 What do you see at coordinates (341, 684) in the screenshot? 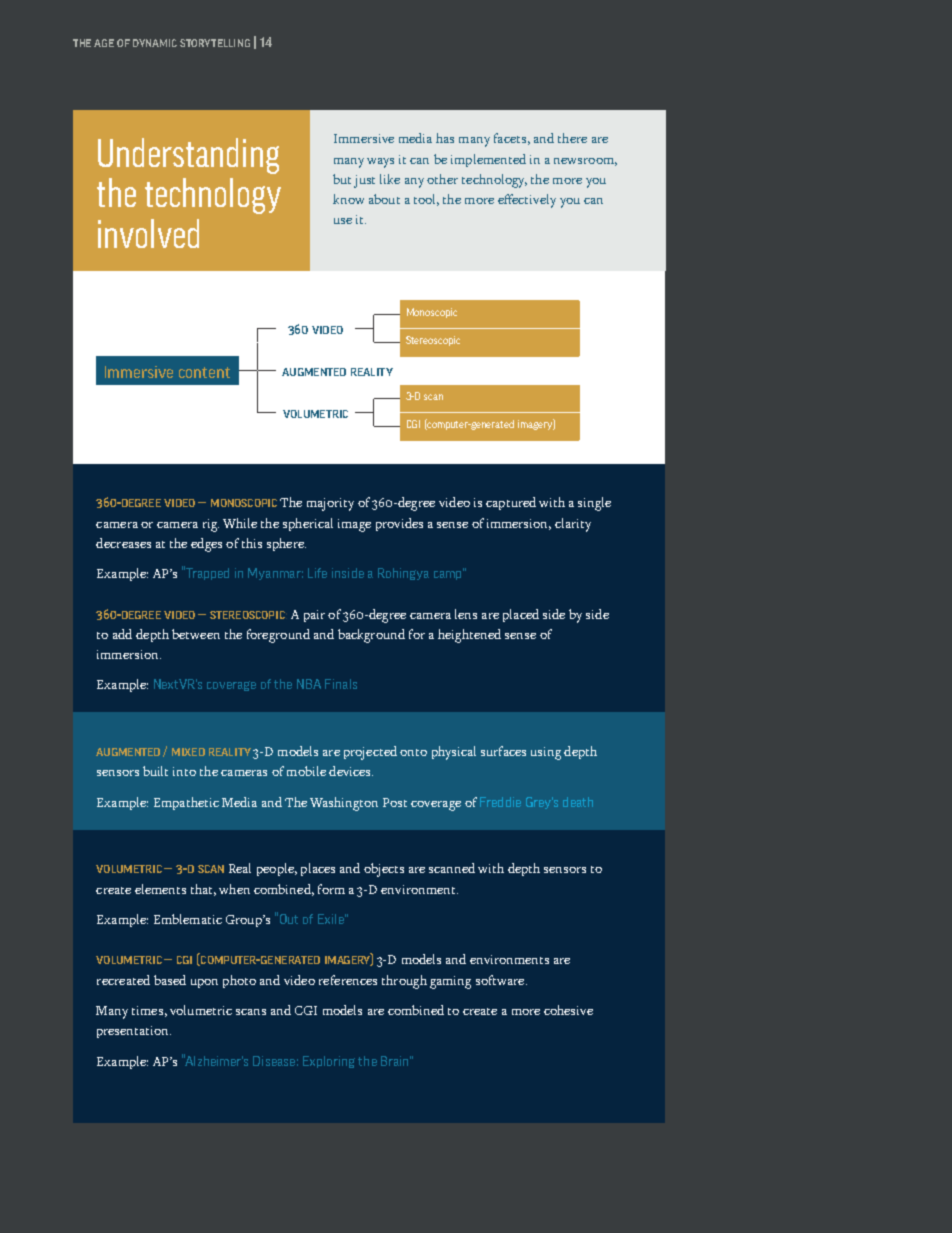
I see `Finals` at bounding box center [341, 684].
